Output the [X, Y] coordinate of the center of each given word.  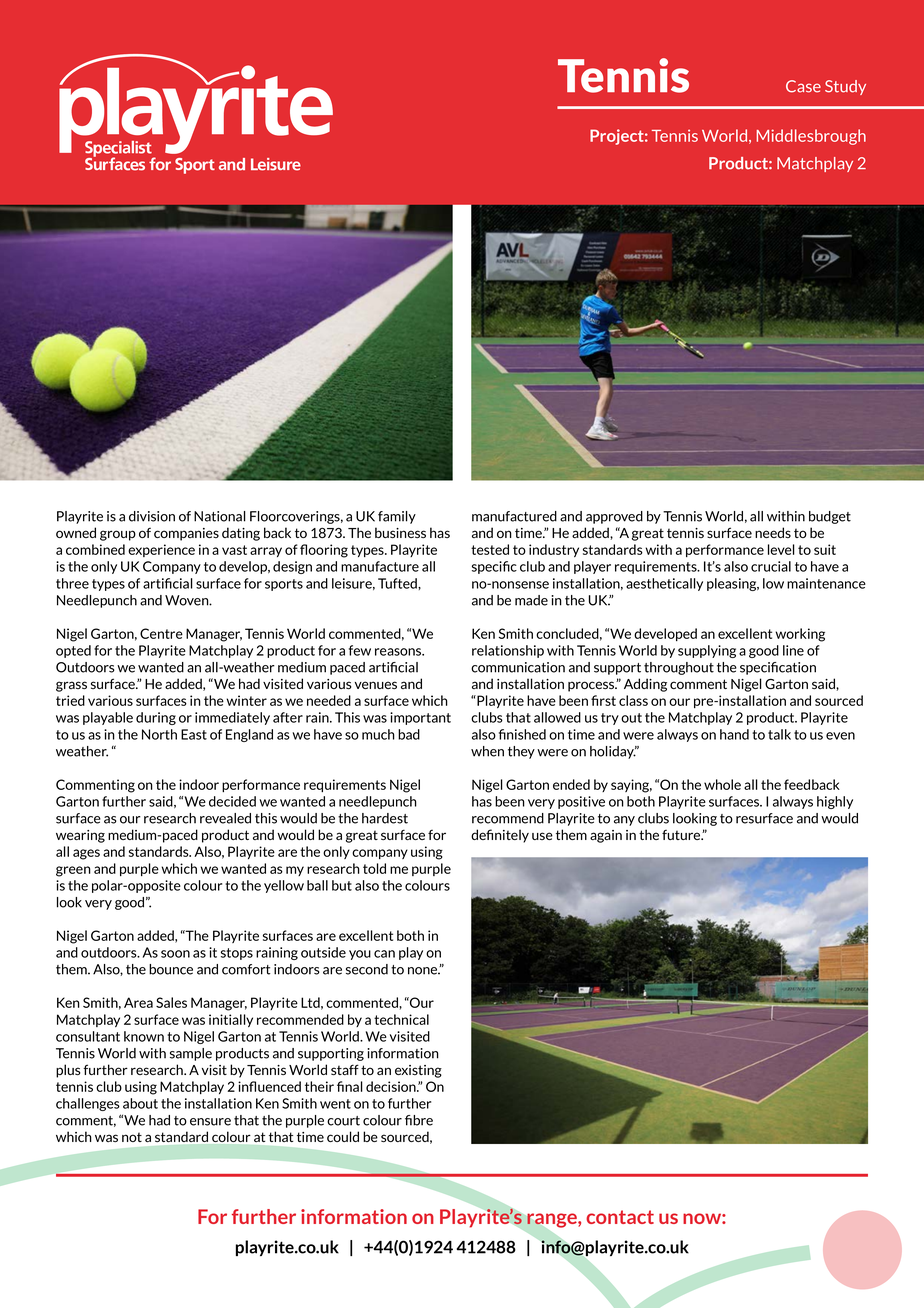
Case [803, 86]
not [132, 1137]
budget [830, 517]
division [152, 516]
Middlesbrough [811, 137]
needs [773, 532]
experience [161, 550]
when [487, 751]
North [159, 734]
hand [734, 734]
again [606, 836]
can [384, 954]
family [397, 517]
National [220, 516]
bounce [171, 969]
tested [490, 549]
